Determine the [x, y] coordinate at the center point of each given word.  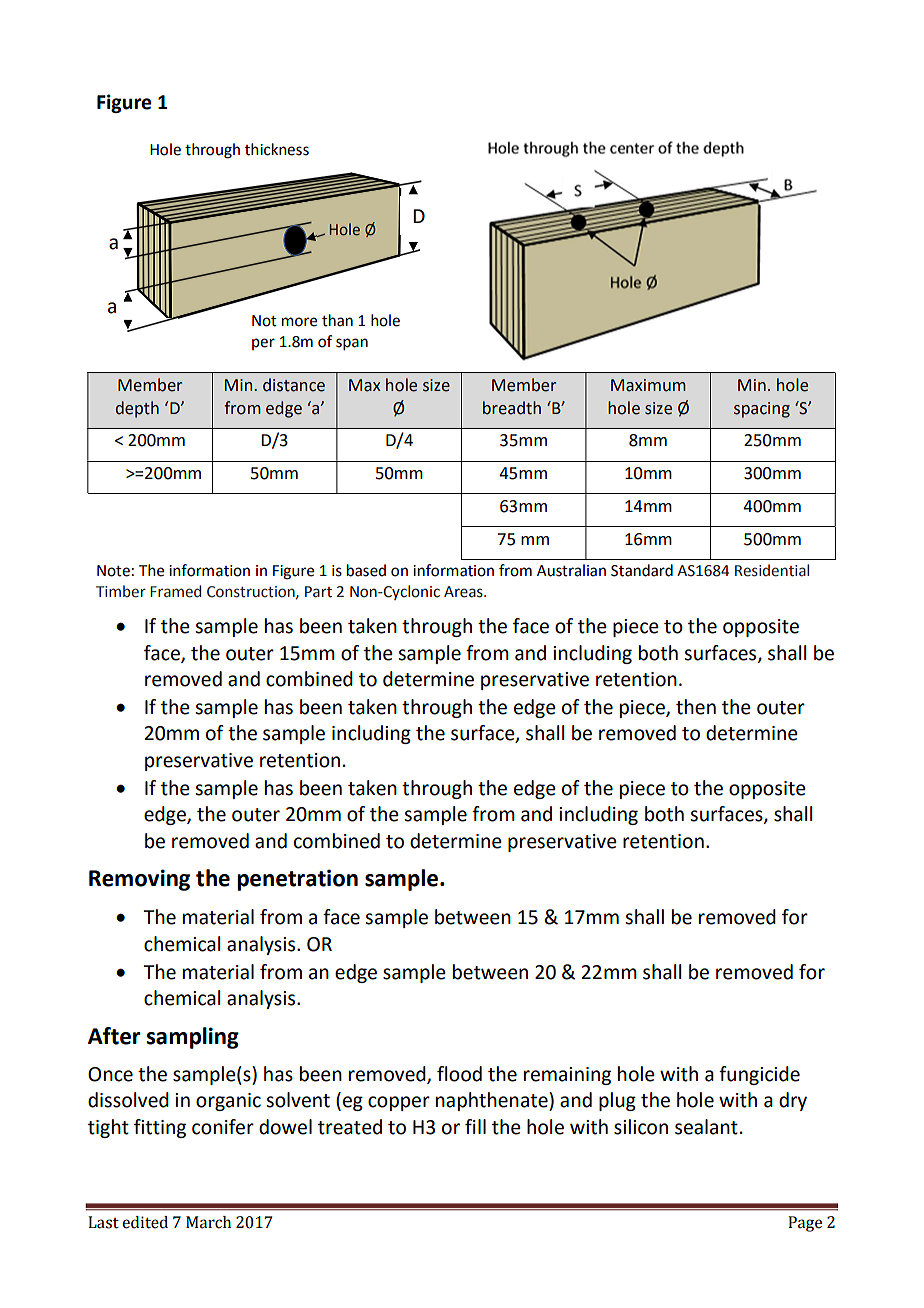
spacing [762, 410]
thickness [277, 149]
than [337, 320]
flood [459, 1074]
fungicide [759, 1075]
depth [137, 409]
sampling [192, 1038]
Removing [139, 880]
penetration [297, 880]
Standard [642, 570]
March [208, 1222]
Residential [772, 570]
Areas [464, 592]
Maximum [648, 385]
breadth [512, 408]
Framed [175, 591]
